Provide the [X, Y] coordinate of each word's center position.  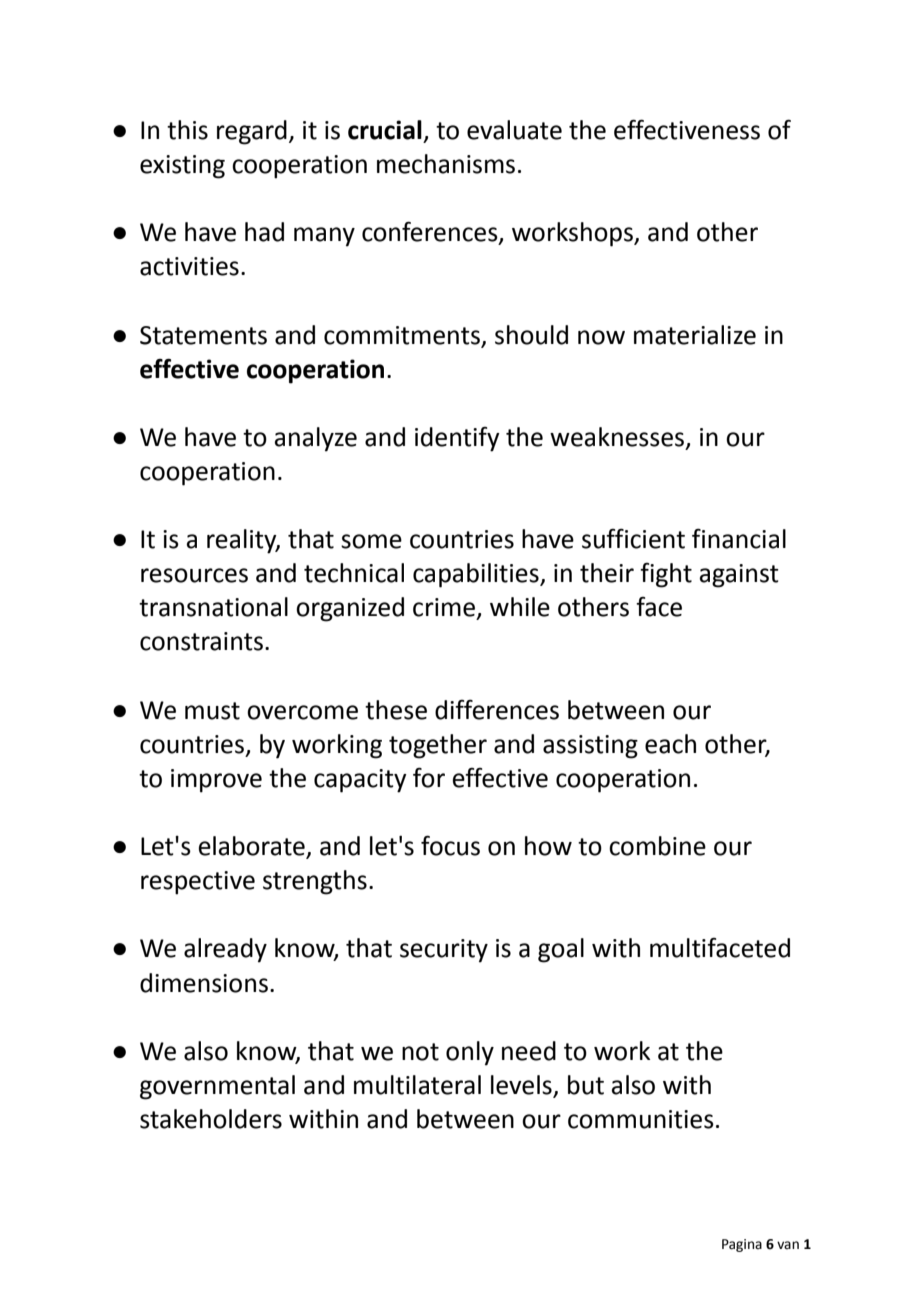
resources [194, 575]
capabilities [477, 575]
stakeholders [211, 1119]
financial [739, 538]
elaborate [253, 847]
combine [657, 846]
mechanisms [446, 164]
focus [450, 845]
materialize [695, 335]
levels [522, 1086]
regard [252, 132]
